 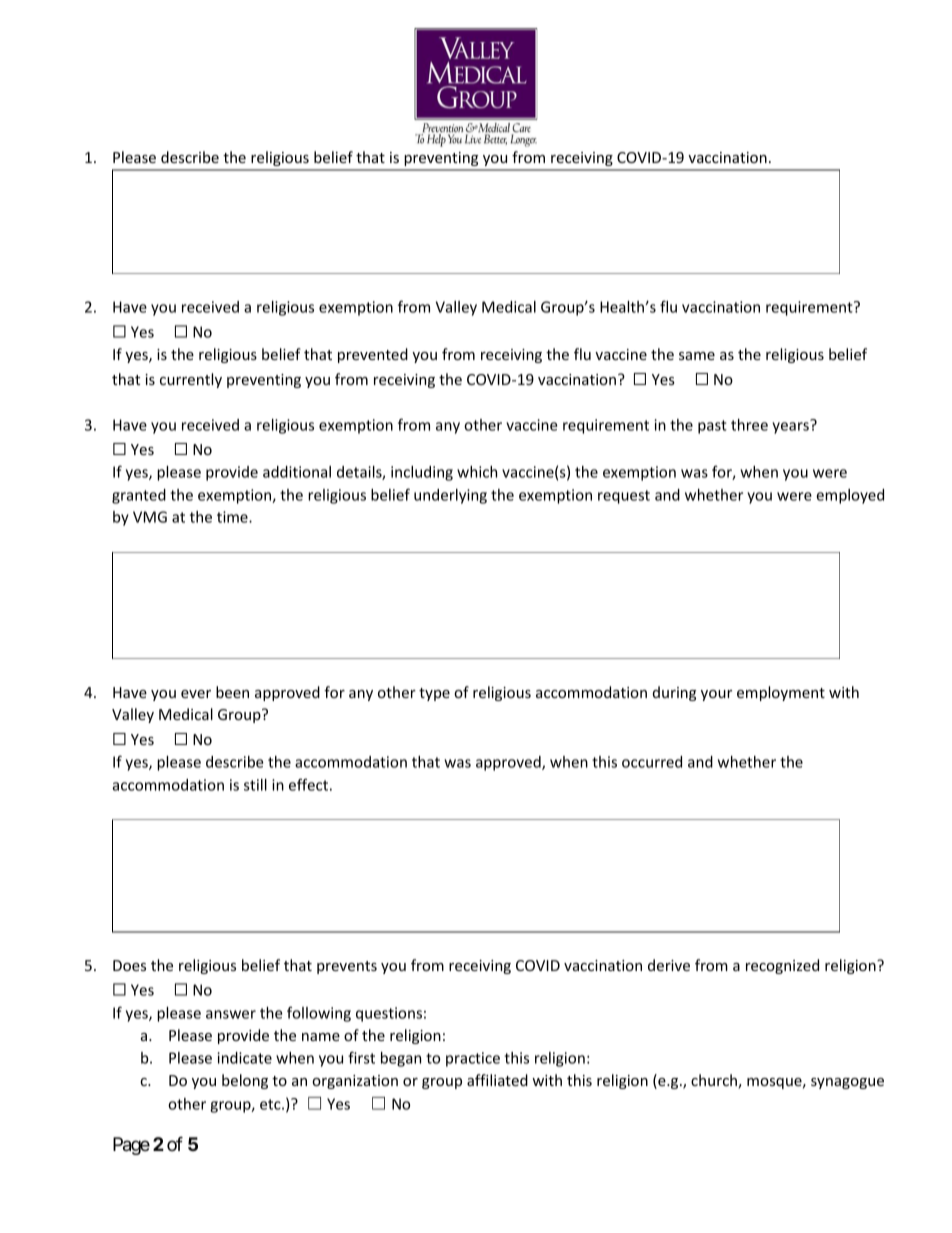 What do you see at coordinates (497, 1080) in the page?
I see `affiliated` at bounding box center [497, 1080].
